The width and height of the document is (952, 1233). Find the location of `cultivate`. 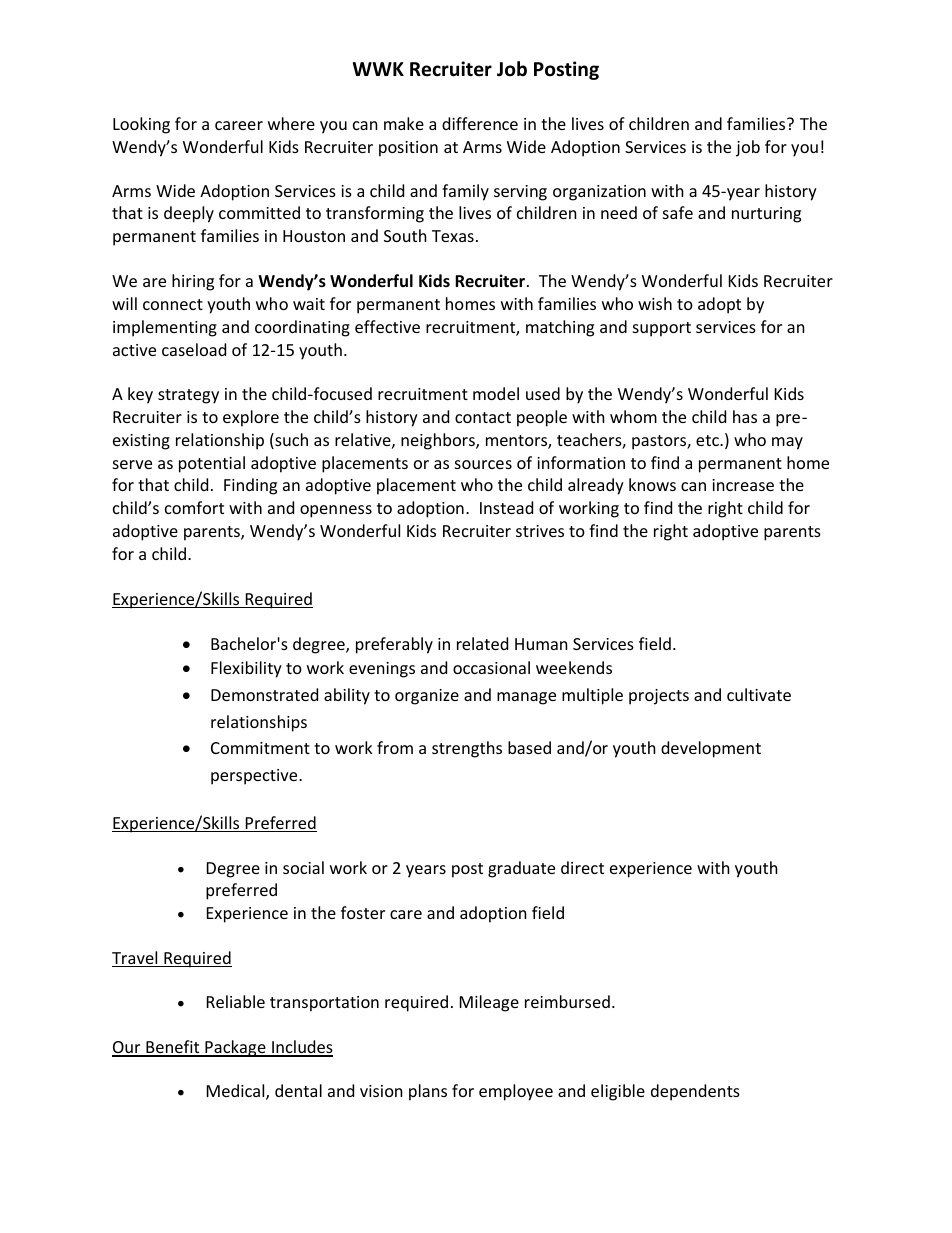

cultivate is located at coordinates (759, 694).
